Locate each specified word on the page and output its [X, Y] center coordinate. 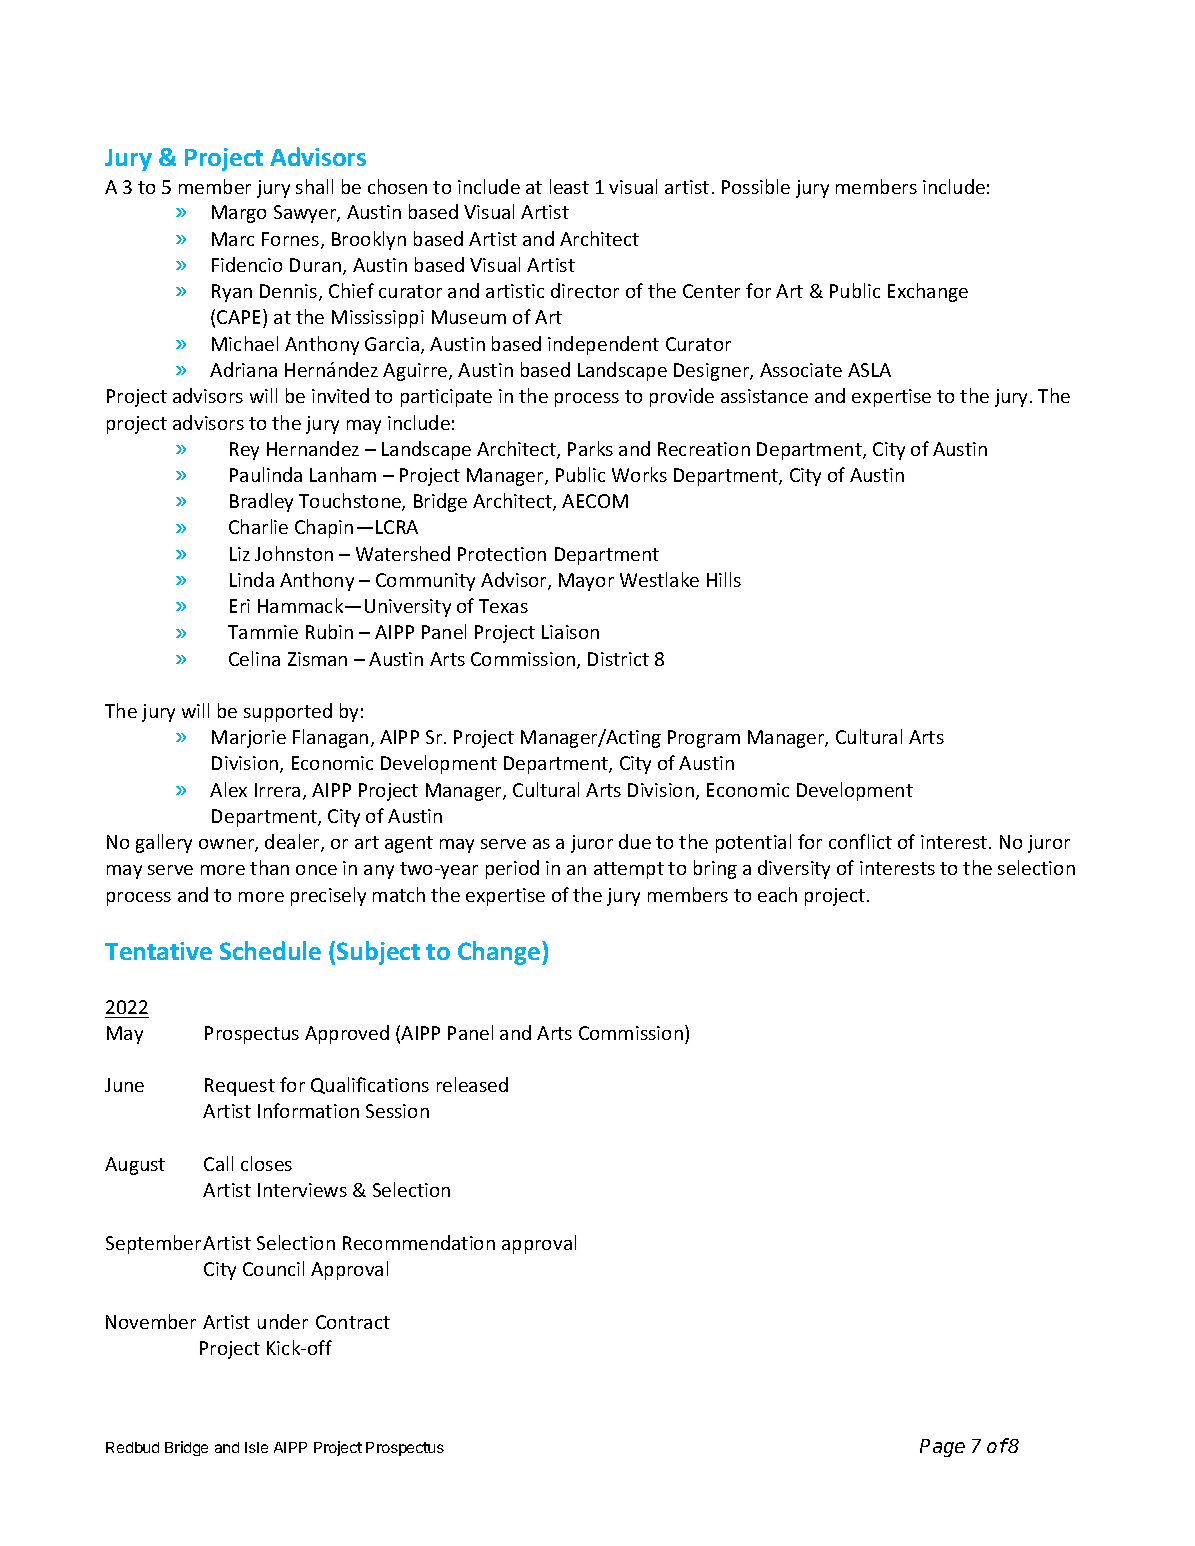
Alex [228, 789]
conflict [860, 841]
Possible [756, 186]
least [569, 186]
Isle [256, 1447]
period [512, 869]
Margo [239, 214]
